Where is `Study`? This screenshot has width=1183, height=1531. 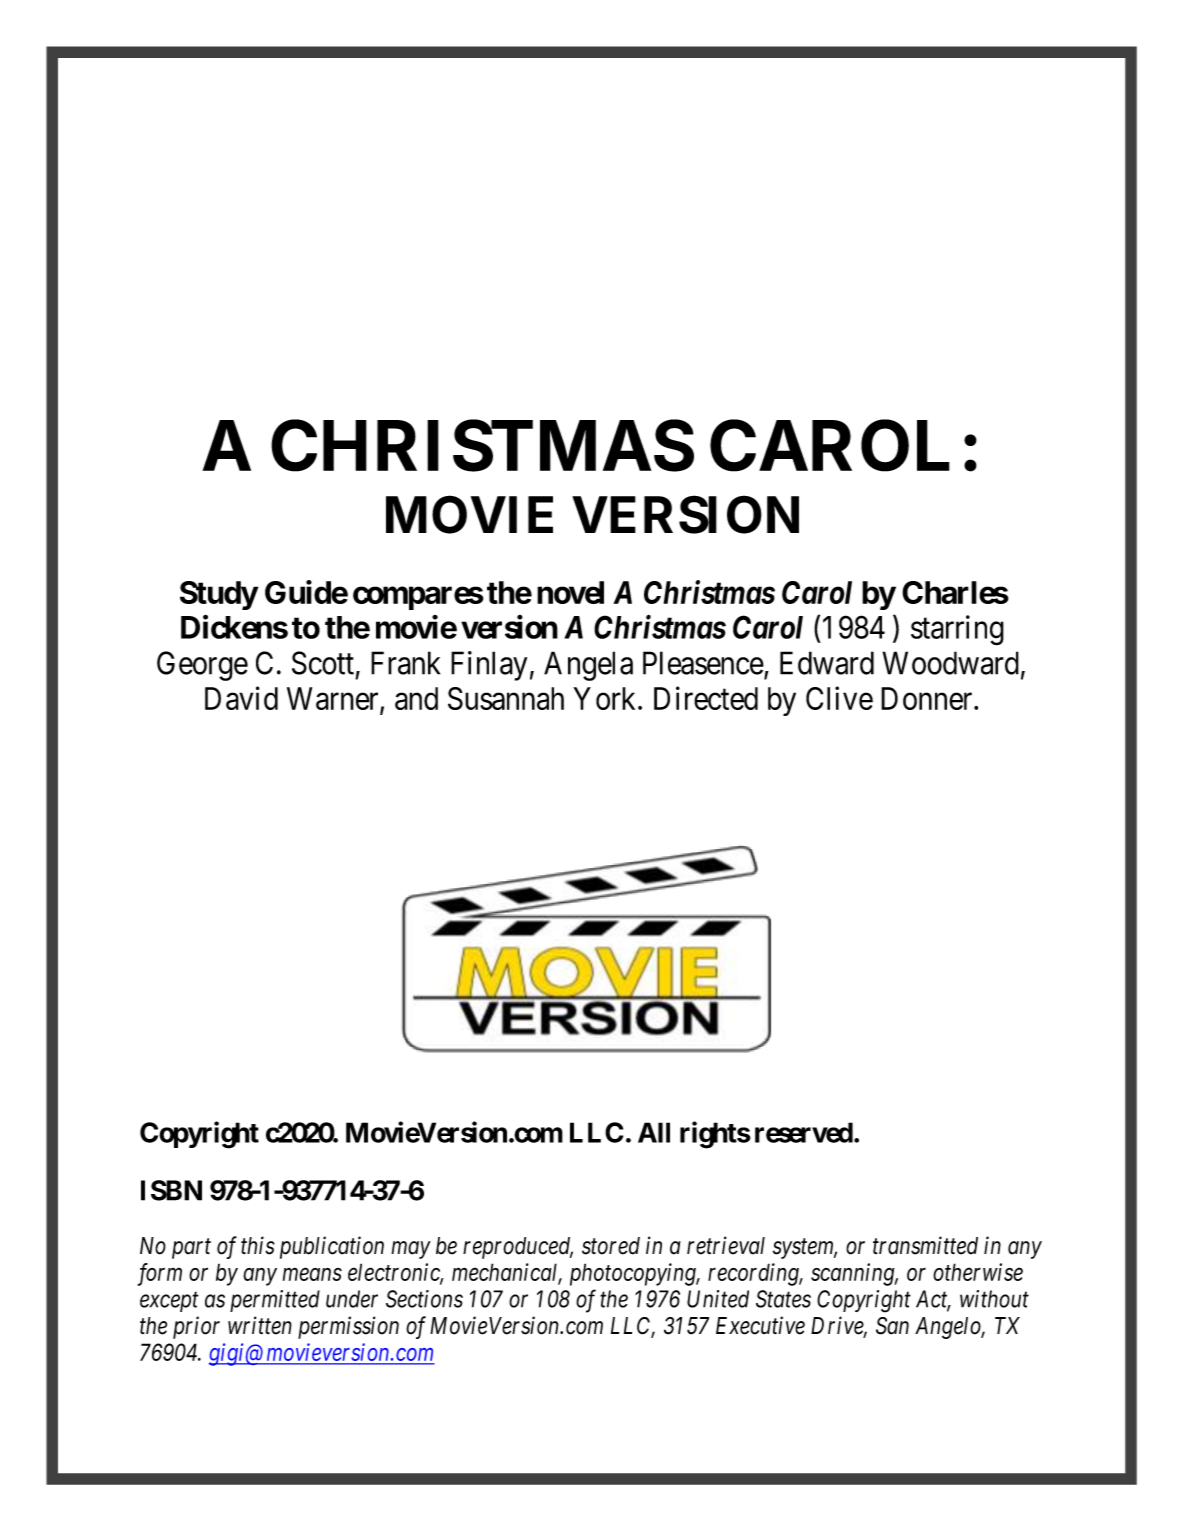 Study is located at coordinates (219, 595).
